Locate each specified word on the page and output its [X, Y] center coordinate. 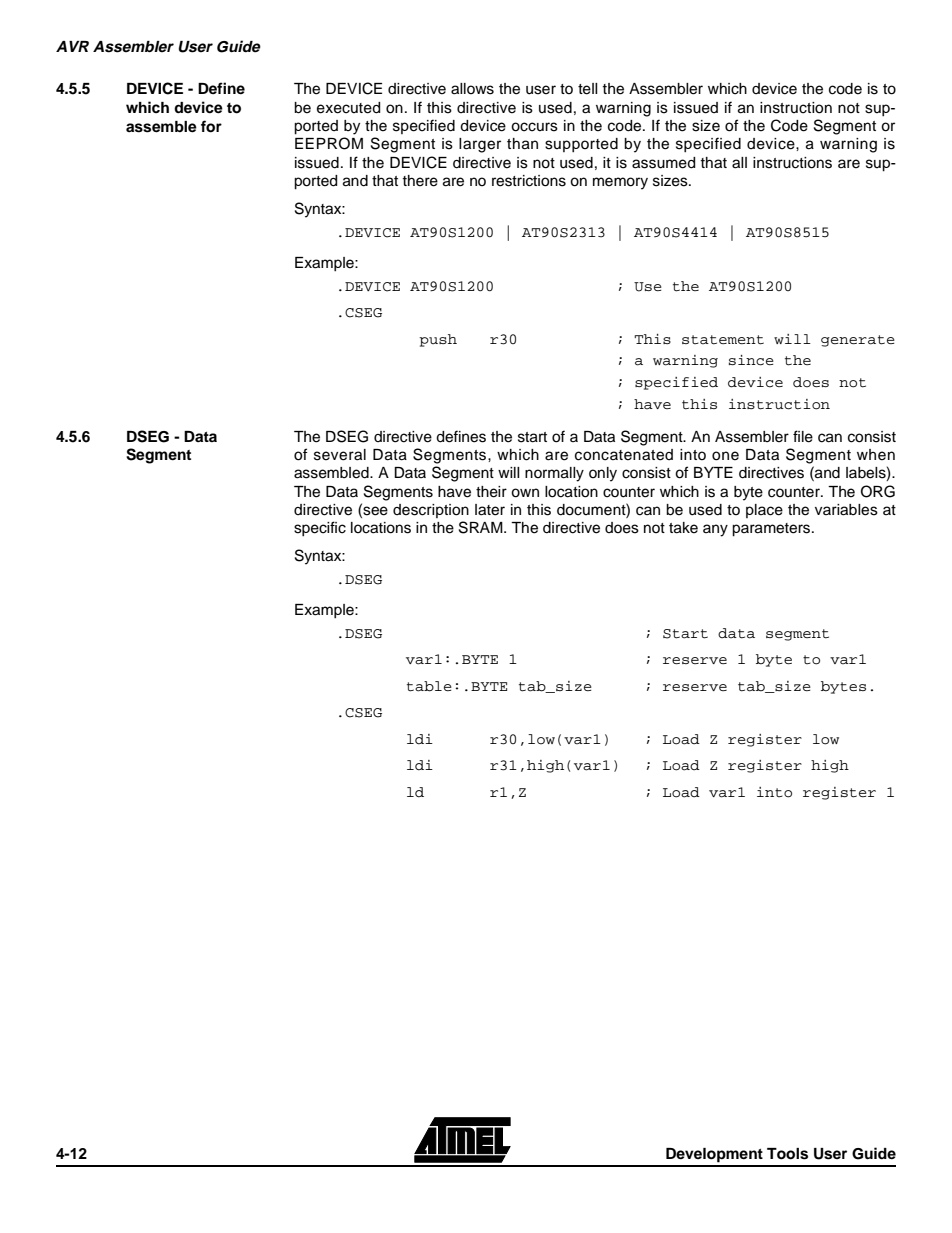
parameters [772, 530]
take [683, 528]
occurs [534, 127]
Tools [787, 1154]
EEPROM [329, 143]
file [803, 436]
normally [554, 474]
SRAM [482, 527]
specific [320, 528]
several [340, 455]
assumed [663, 163]
